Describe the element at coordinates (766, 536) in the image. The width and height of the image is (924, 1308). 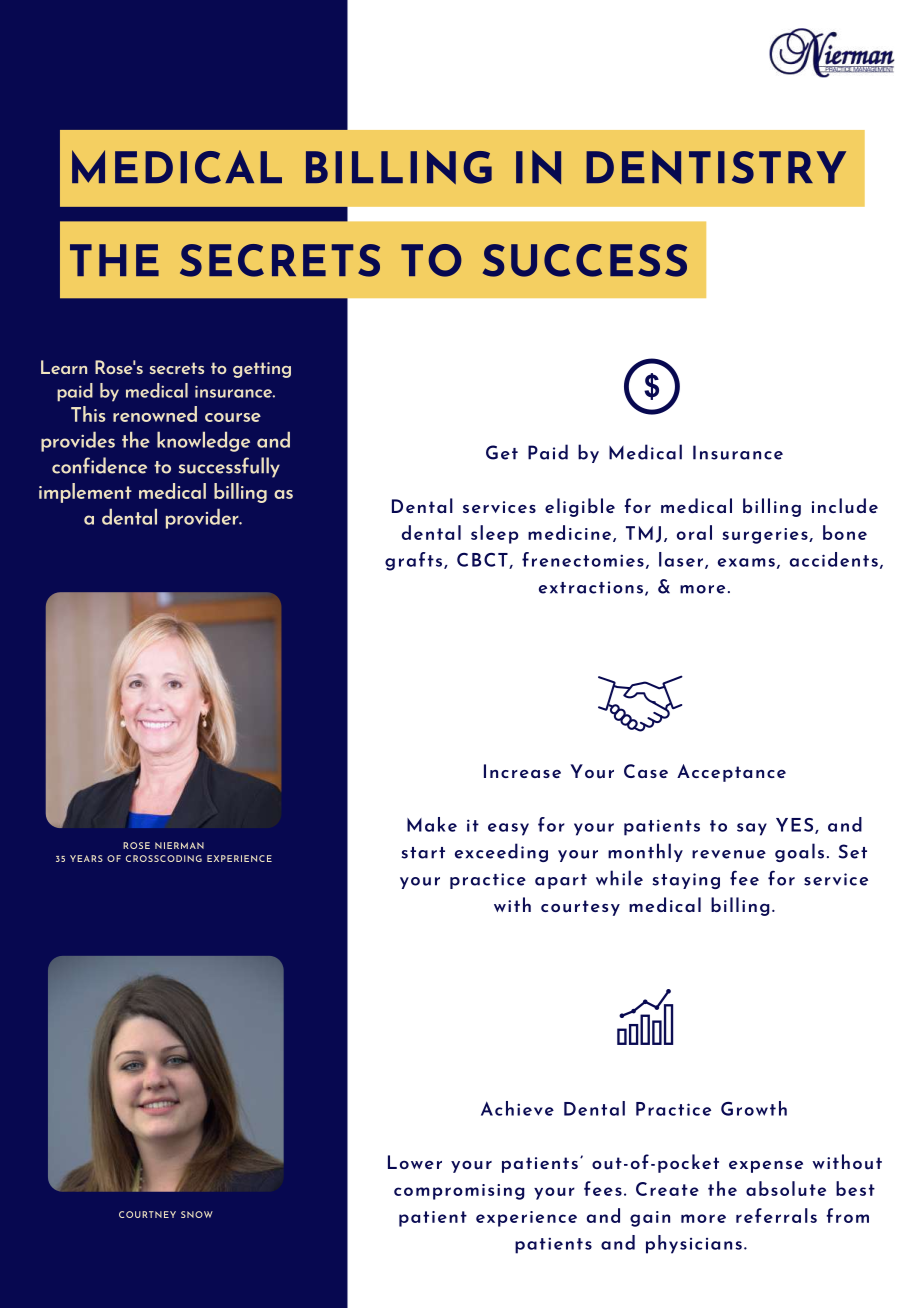
I see `surgeries` at that location.
